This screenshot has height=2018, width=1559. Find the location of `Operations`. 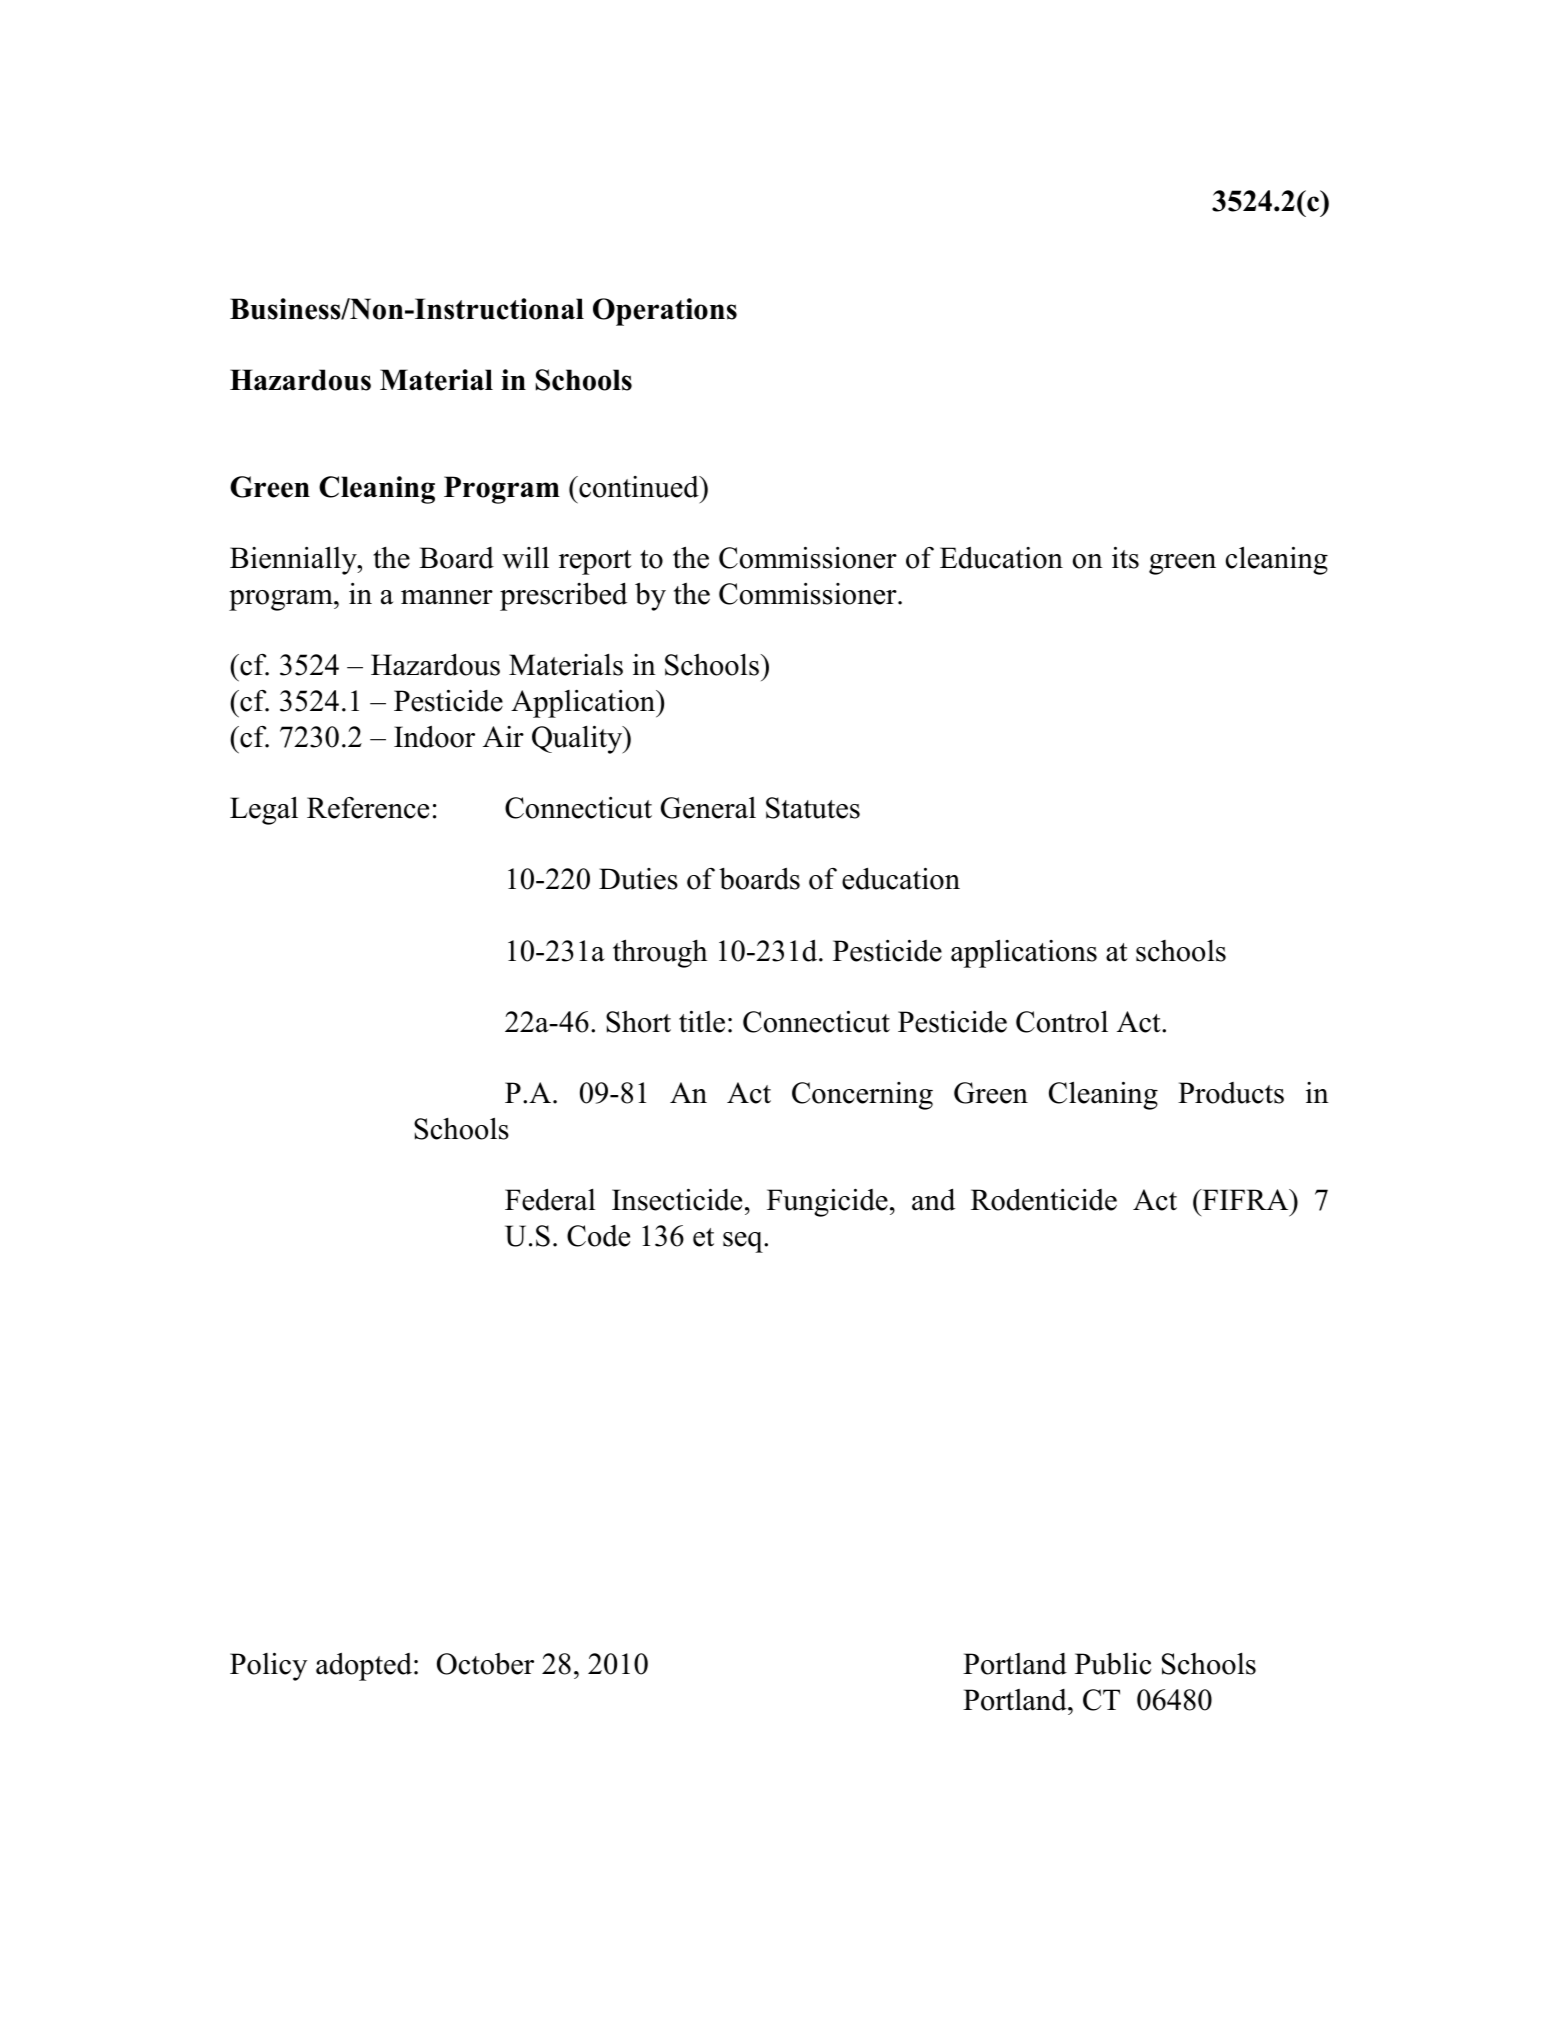

Operations is located at coordinates (665, 312).
